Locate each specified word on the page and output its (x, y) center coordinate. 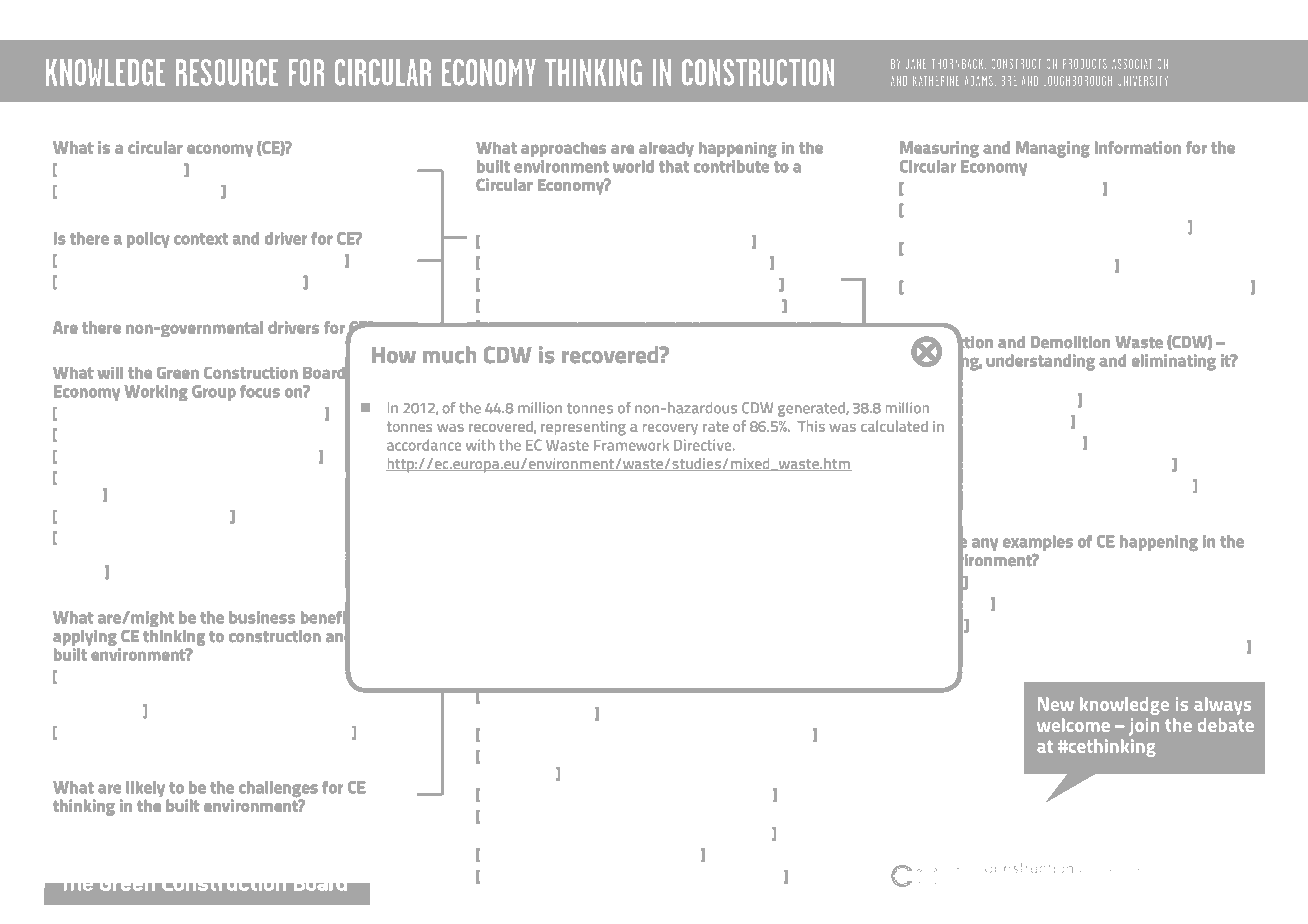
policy (148, 240)
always (1222, 706)
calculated (894, 426)
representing (583, 428)
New (1056, 704)
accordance (424, 445)
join (1144, 727)
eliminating (1173, 362)
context (201, 239)
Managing (1053, 149)
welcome (1073, 725)
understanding (1040, 362)
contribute (731, 166)
